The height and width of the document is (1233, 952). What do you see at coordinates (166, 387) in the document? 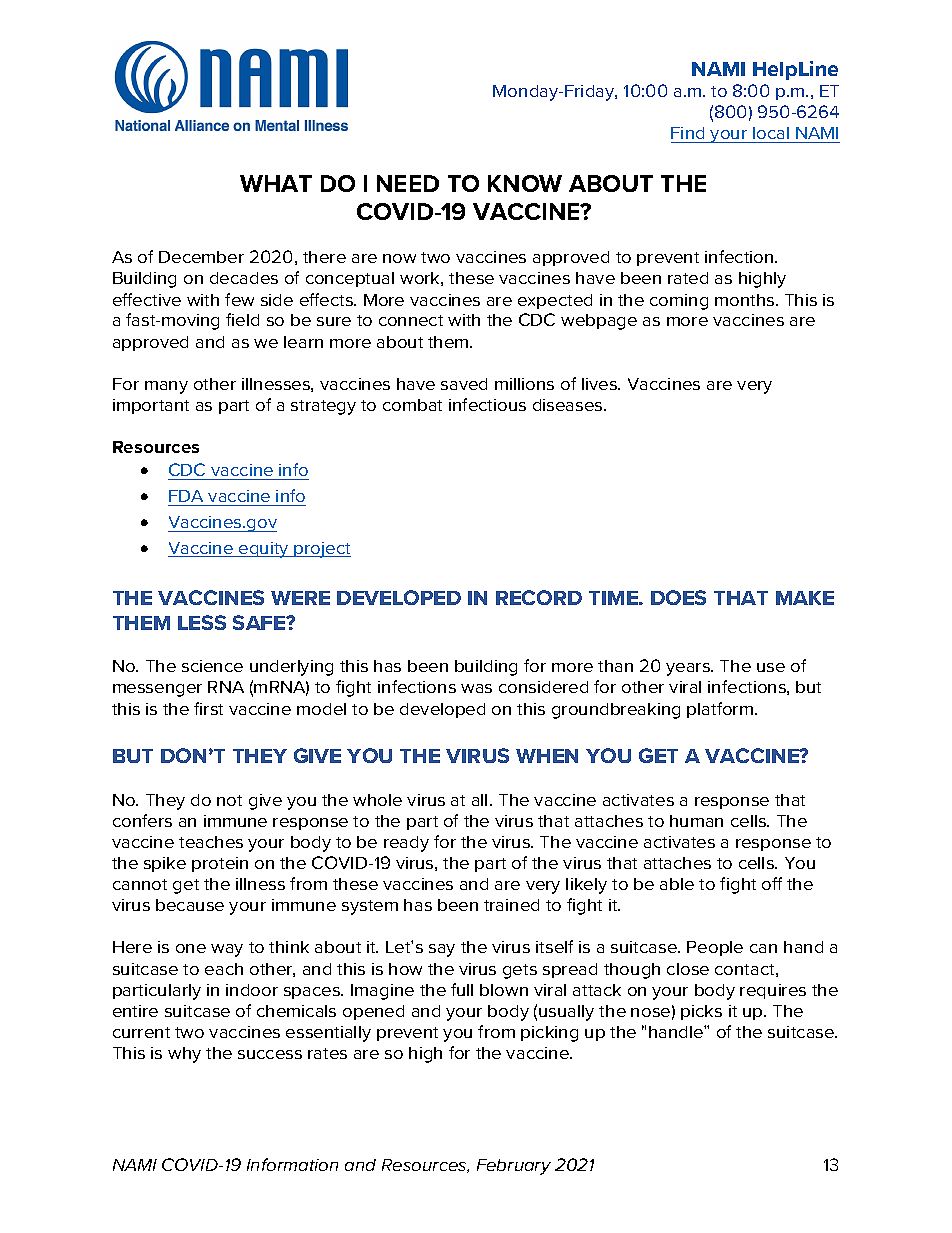
I see `many` at bounding box center [166, 387].
